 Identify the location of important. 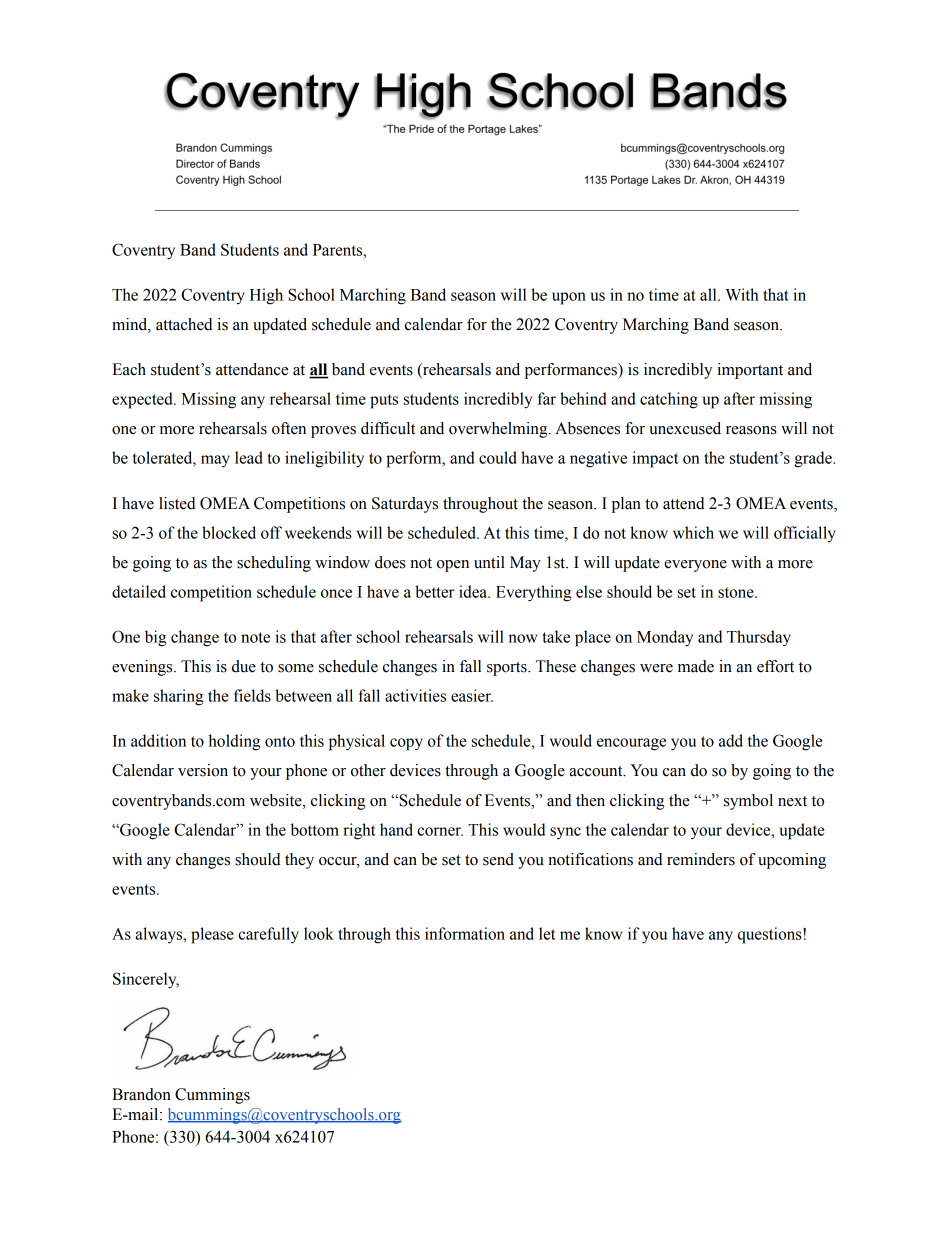
(750, 371).
